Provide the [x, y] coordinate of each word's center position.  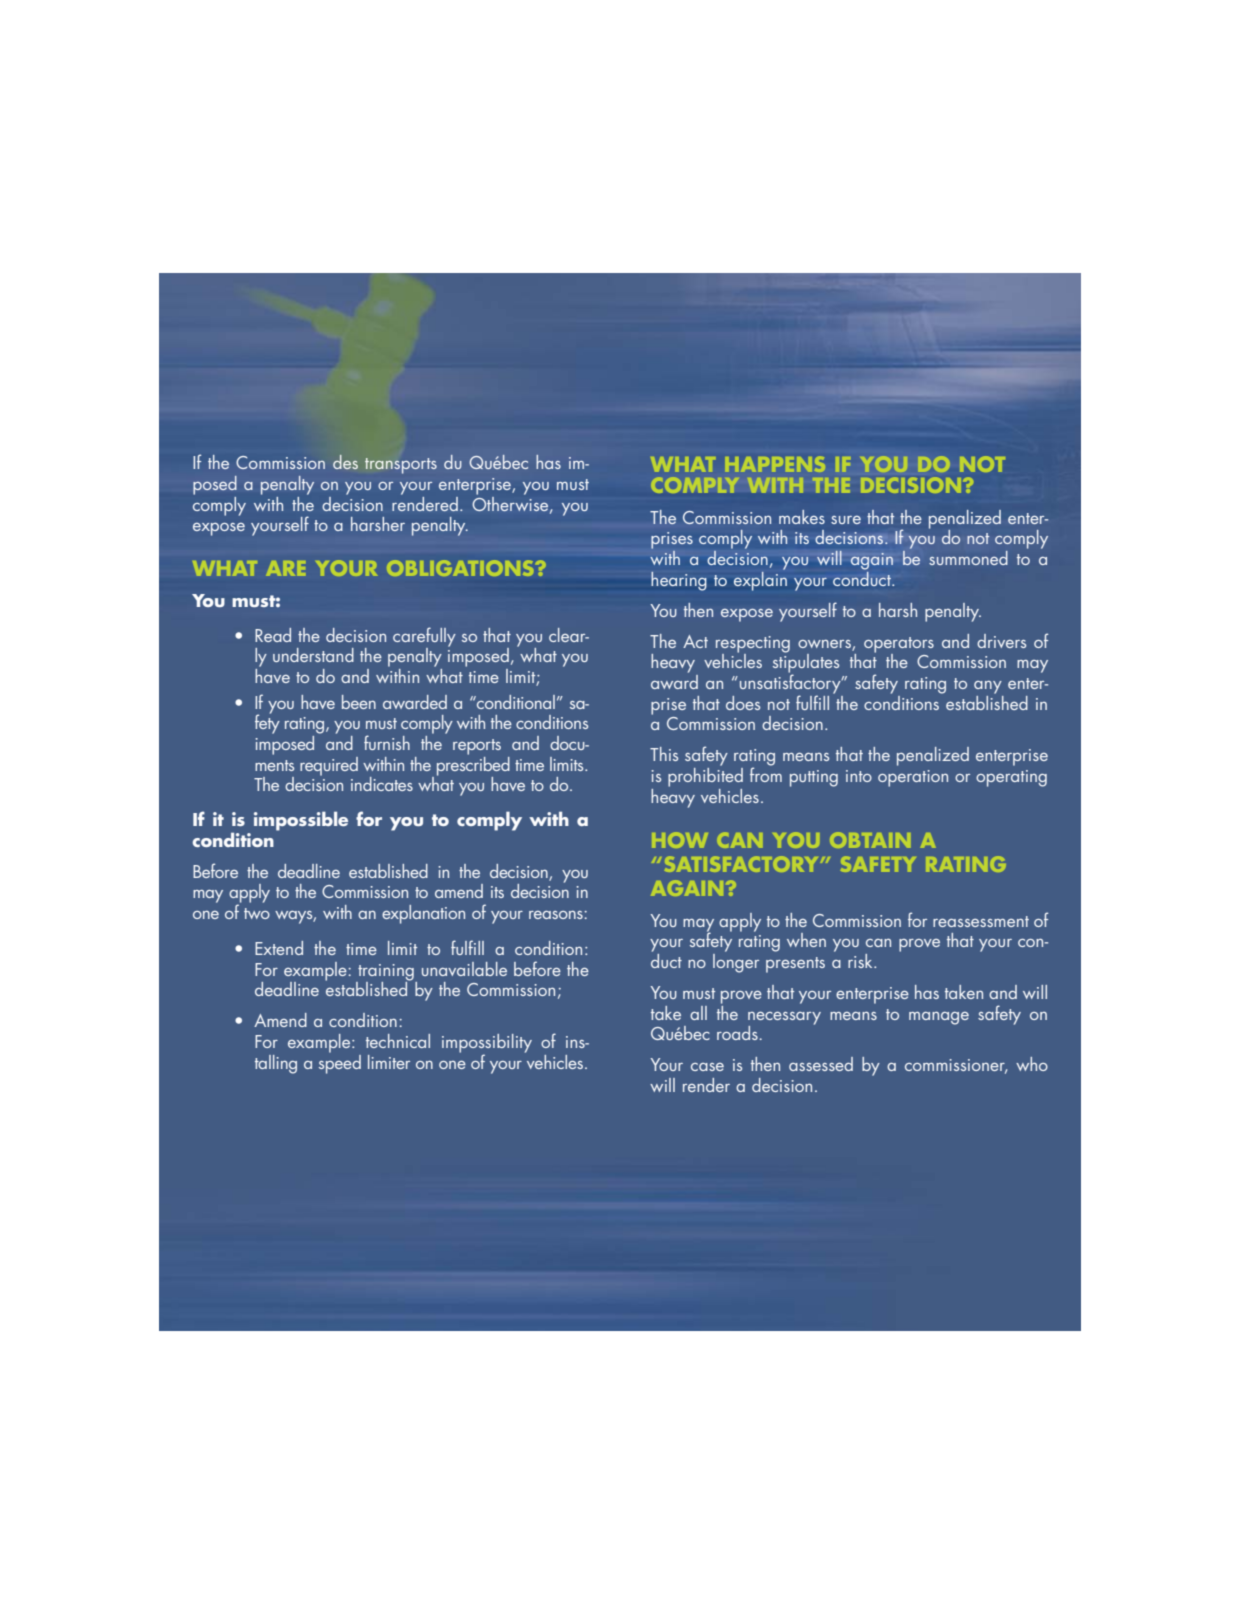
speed [340, 1063]
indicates [382, 784]
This [664, 754]
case [707, 1067]
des [345, 462]
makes [802, 517]
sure [846, 519]
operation [913, 778]
